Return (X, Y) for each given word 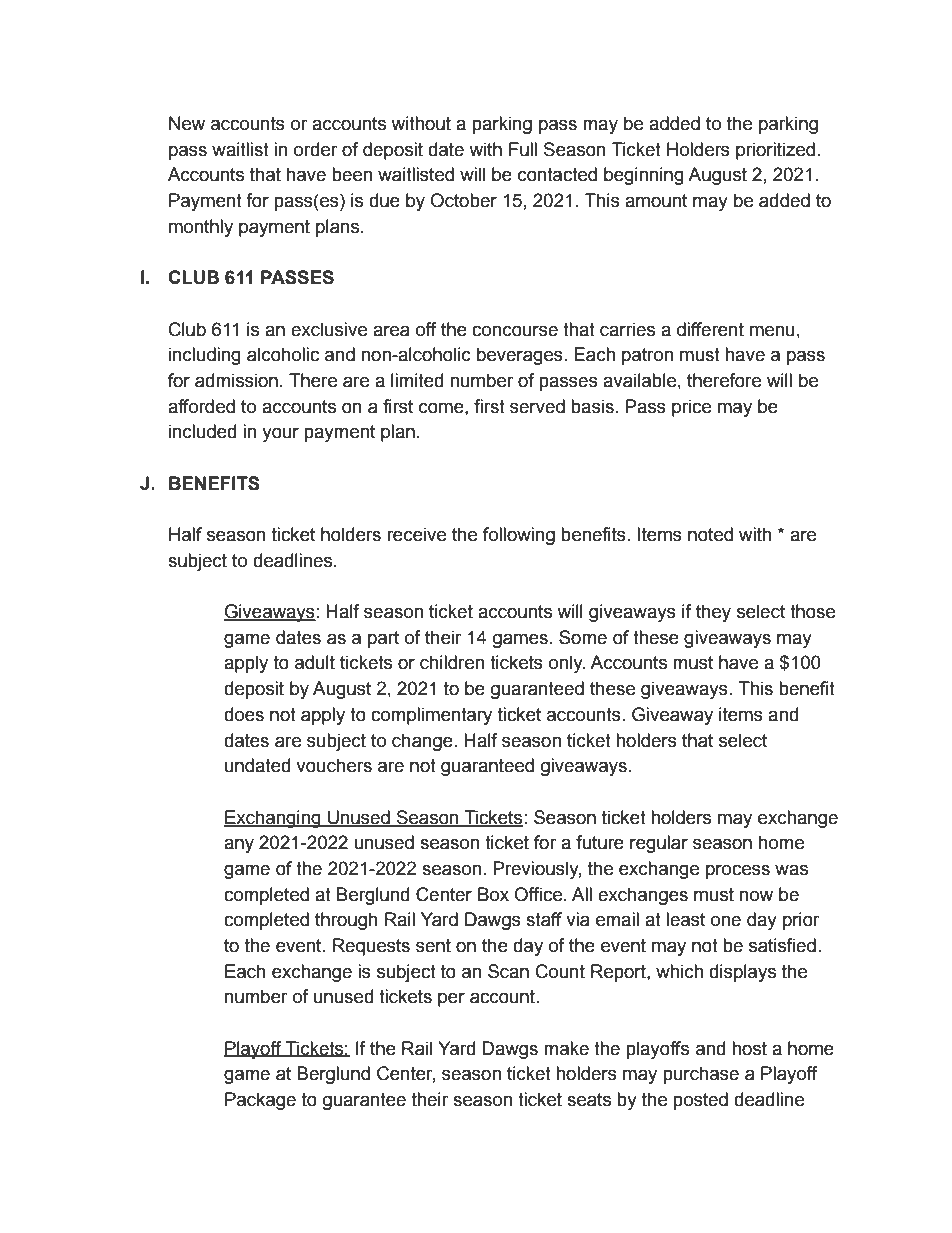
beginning (644, 176)
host (749, 1048)
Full (523, 149)
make (566, 1048)
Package (260, 1101)
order (315, 149)
